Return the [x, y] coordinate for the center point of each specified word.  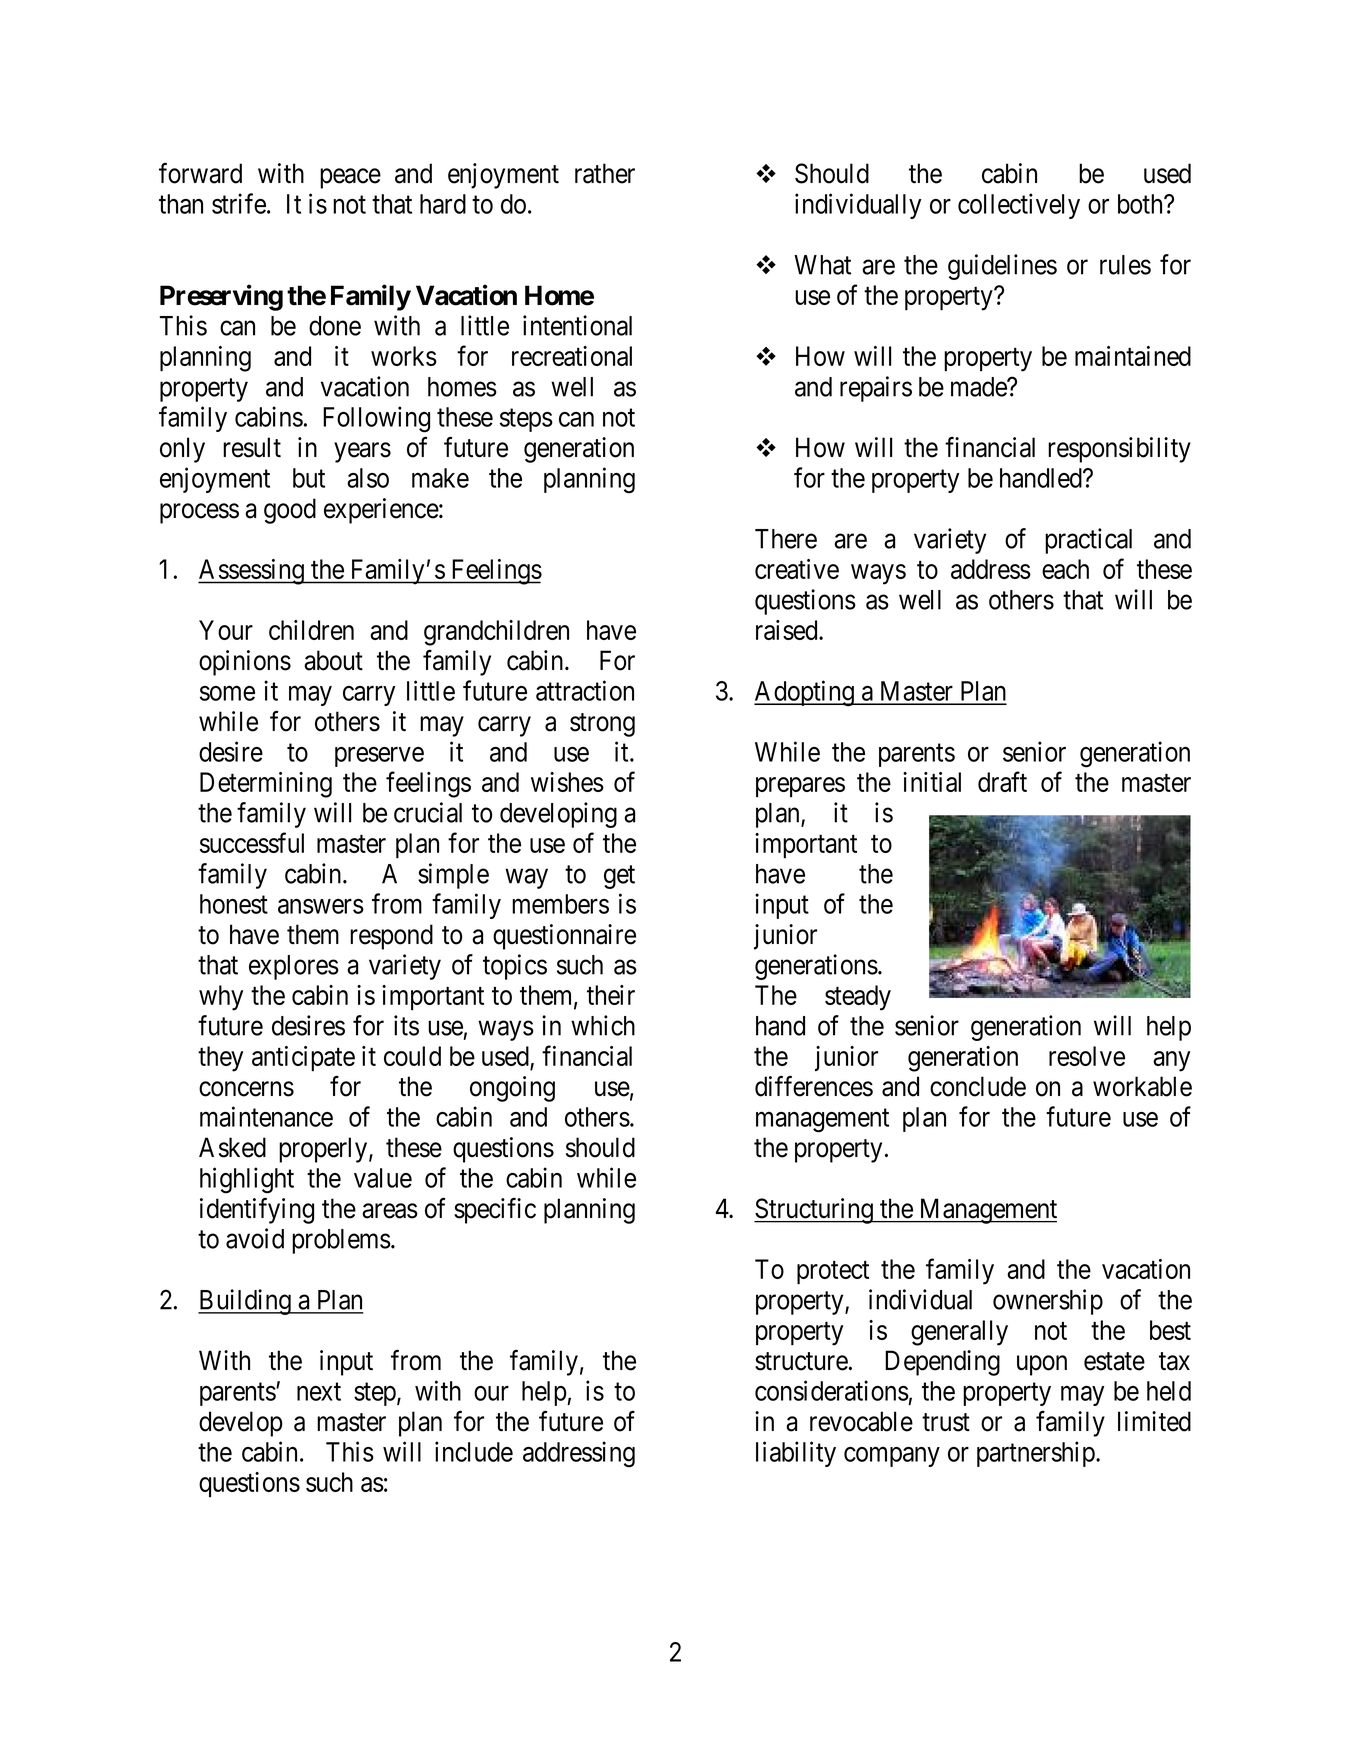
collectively [1019, 206]
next [319, 1392]
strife [239, 203]
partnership [1036, 1454]
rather [605, 173]
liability [796, 1454]
